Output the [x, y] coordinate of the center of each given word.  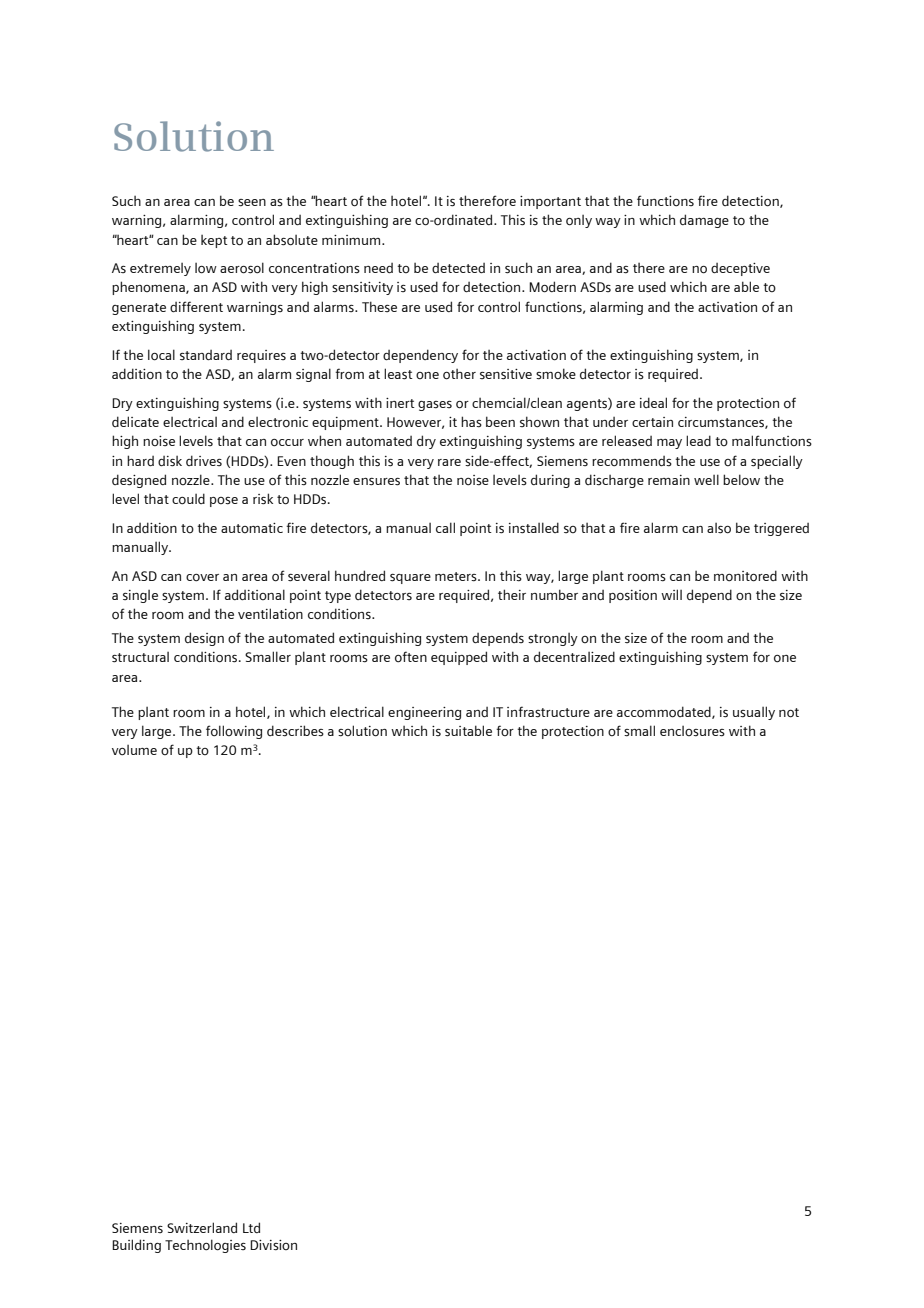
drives [204, 460]
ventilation [270, 614]
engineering [424, 713]
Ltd [251, 1227]
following [234, 732]
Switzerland [202, 1227]
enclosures [692, 731]
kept [214, 241]
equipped [459, 658]
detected [458, 268]
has [471, 422]
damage [704, 221]
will [671, 594]
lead [698, 440]
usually [754, 713]
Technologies [205, 1246]
